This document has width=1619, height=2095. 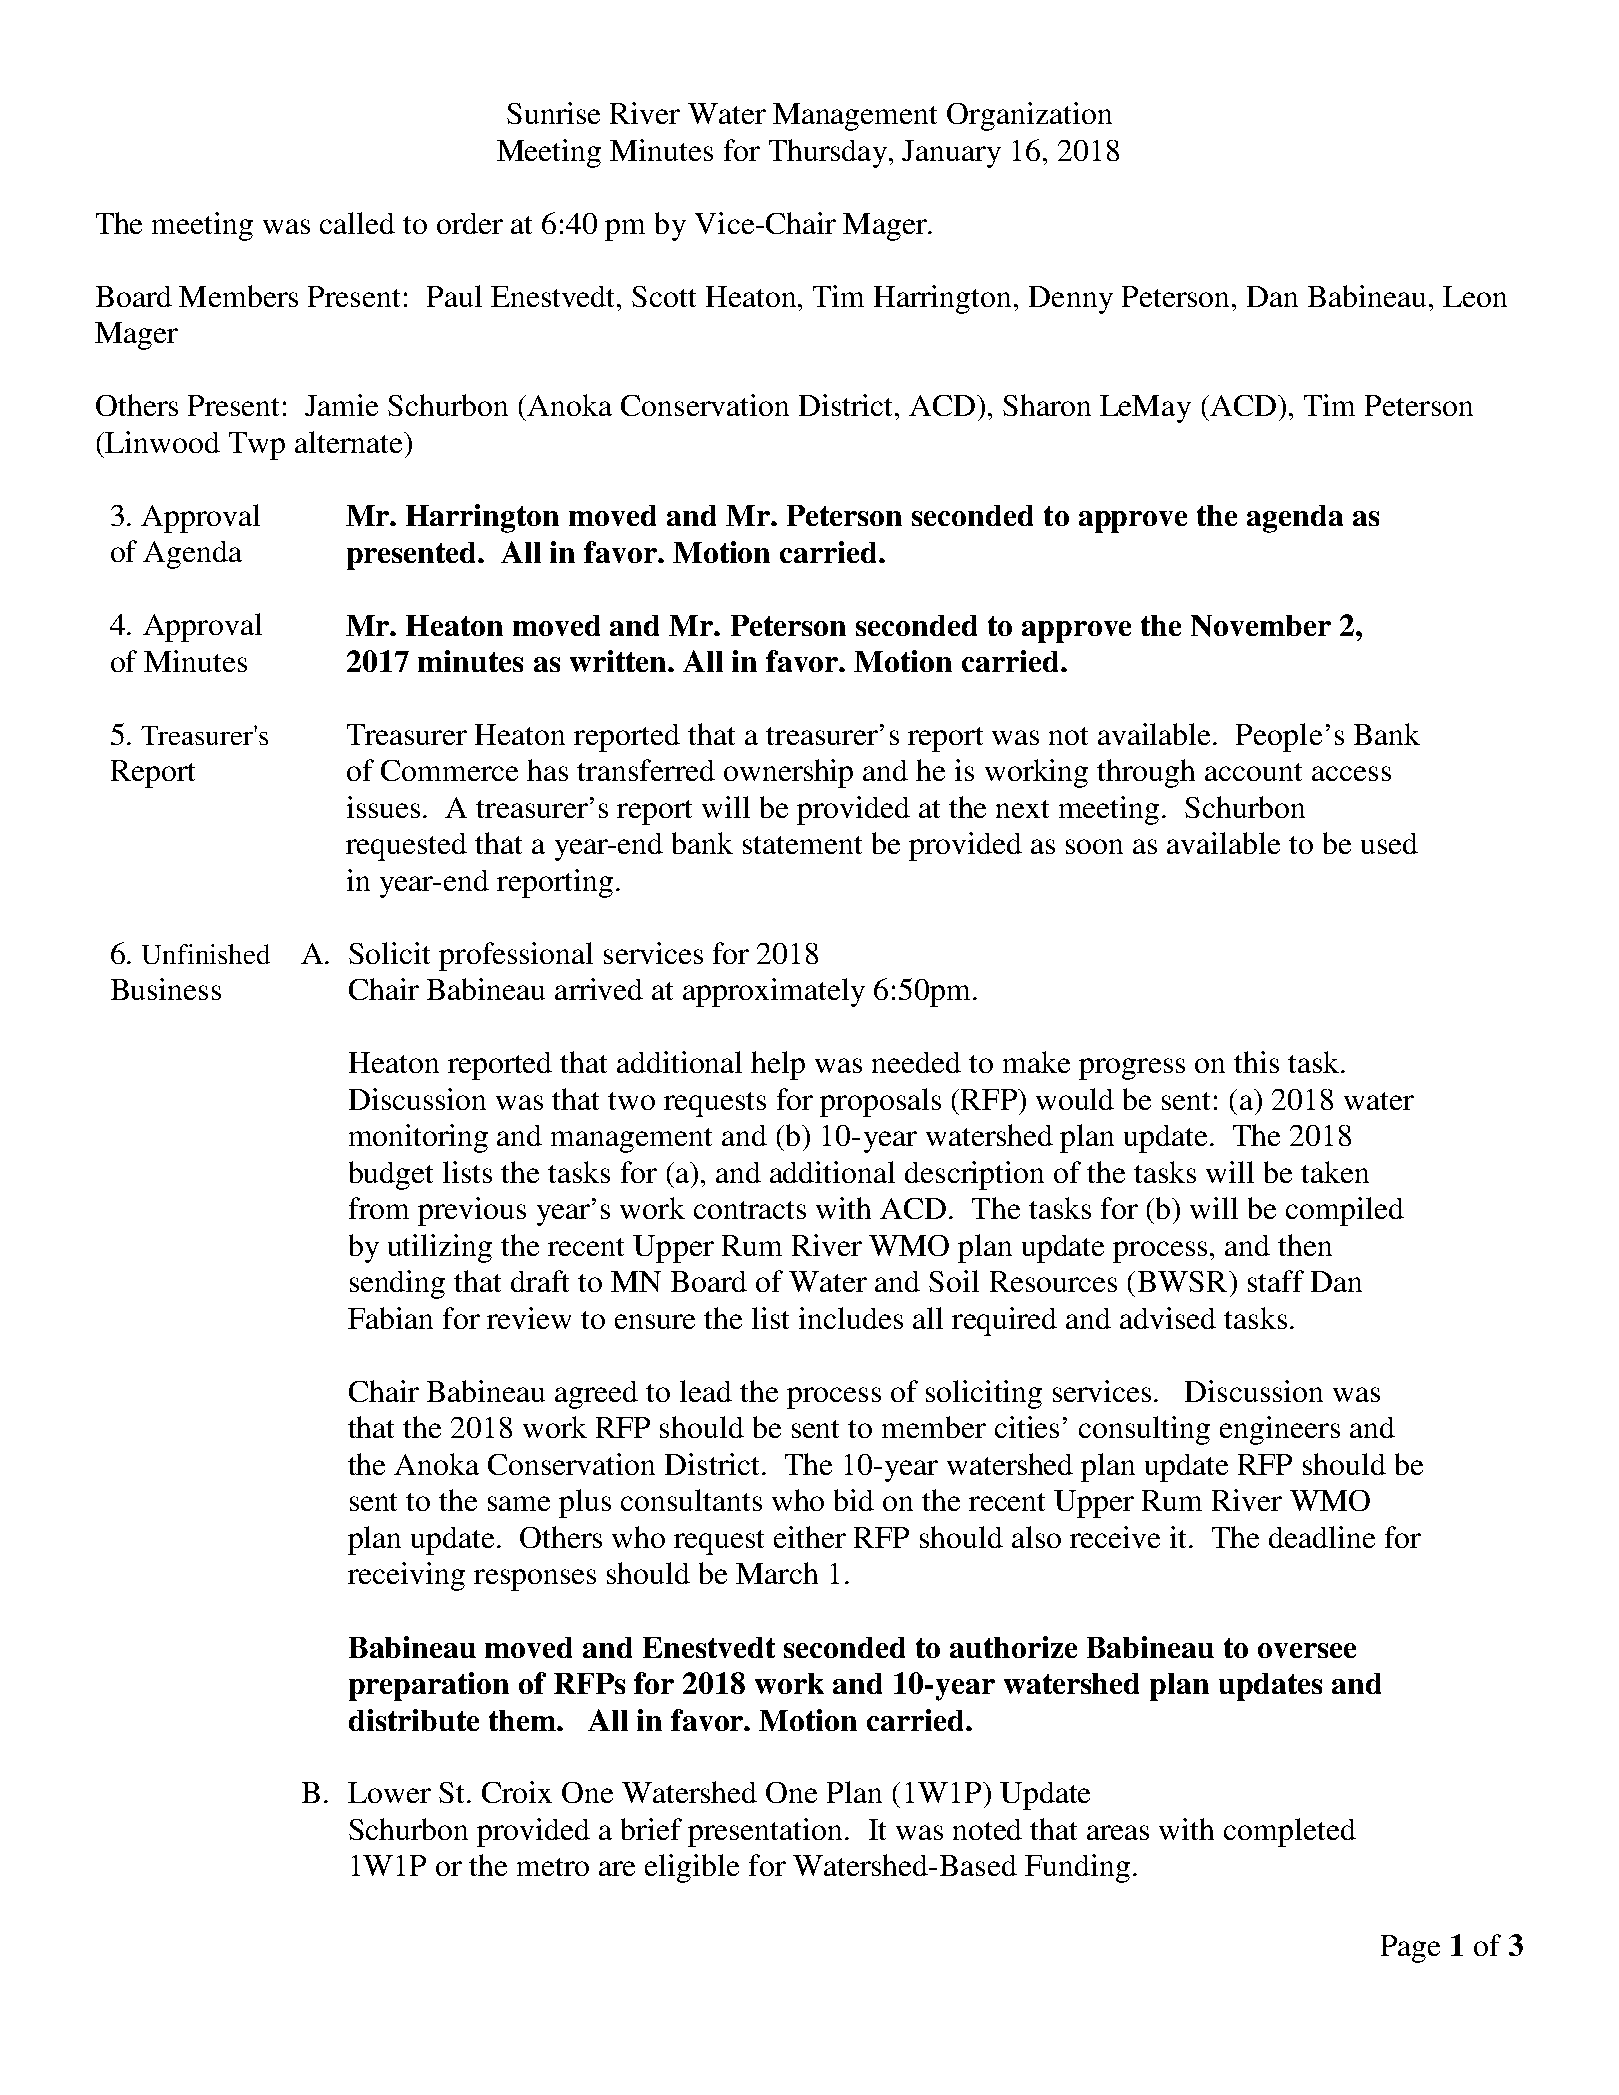 I want to click on this, so click(x=1256, y=1062).
